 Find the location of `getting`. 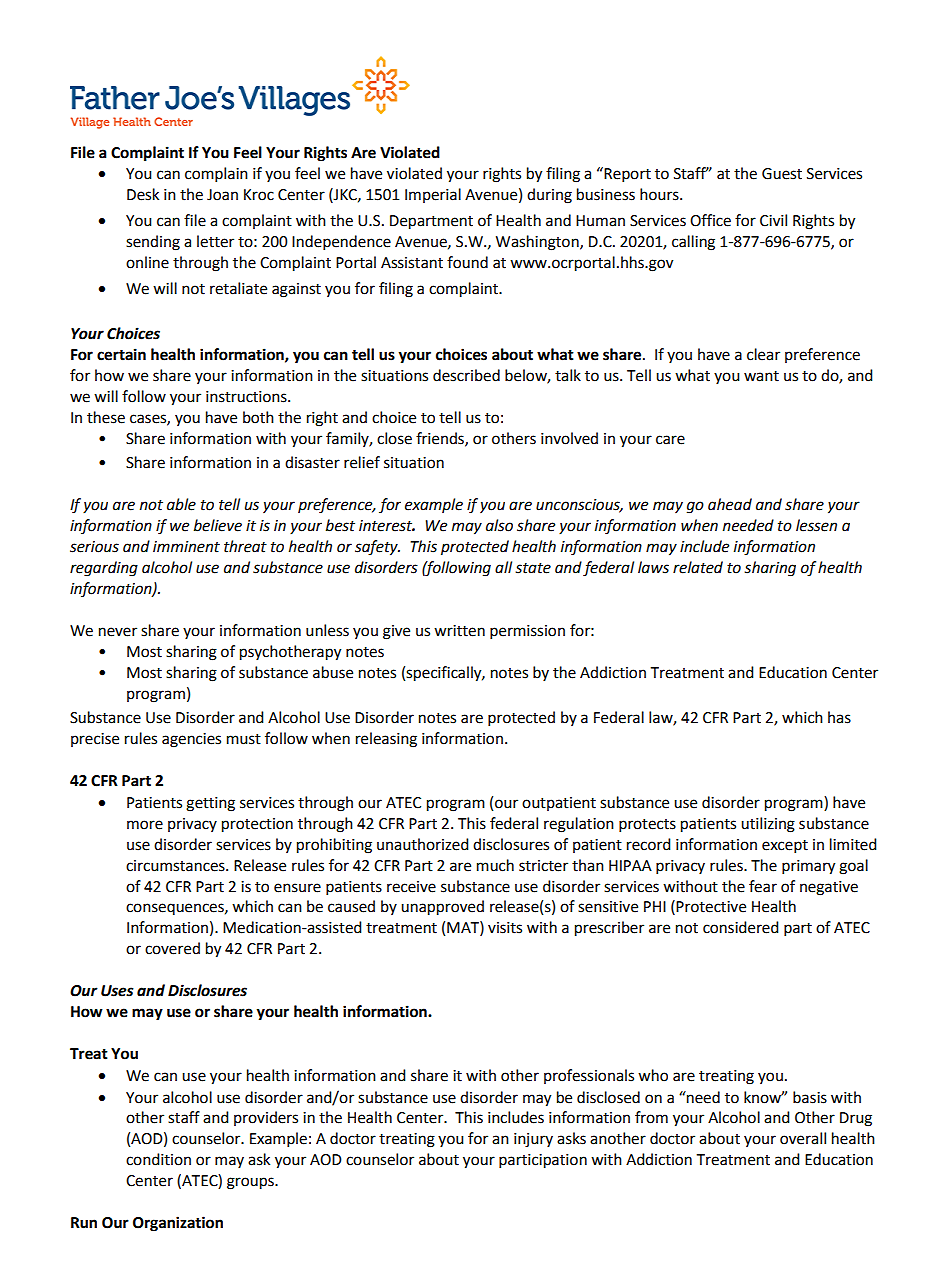

getting is located at coordinates (210, 804).
